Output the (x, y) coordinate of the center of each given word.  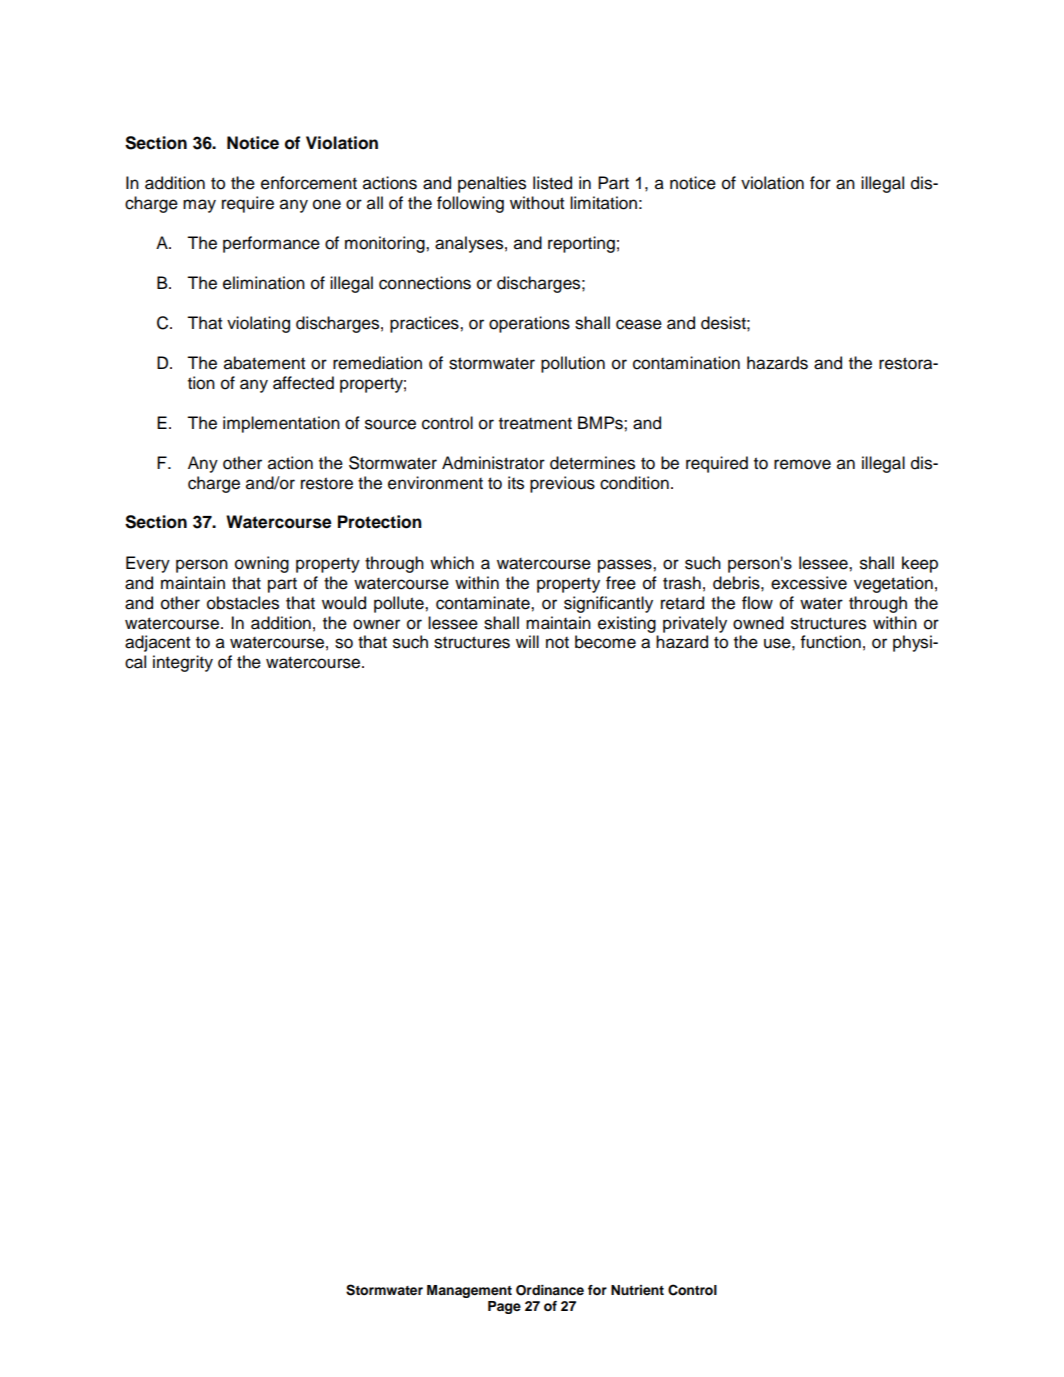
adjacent (157, 643)
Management (469, 1291)
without (537, 203)
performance (271, 244)
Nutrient (637, 1290)
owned (758, 623)
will (527, 641)
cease (639, 324)
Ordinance (550, 1290)
